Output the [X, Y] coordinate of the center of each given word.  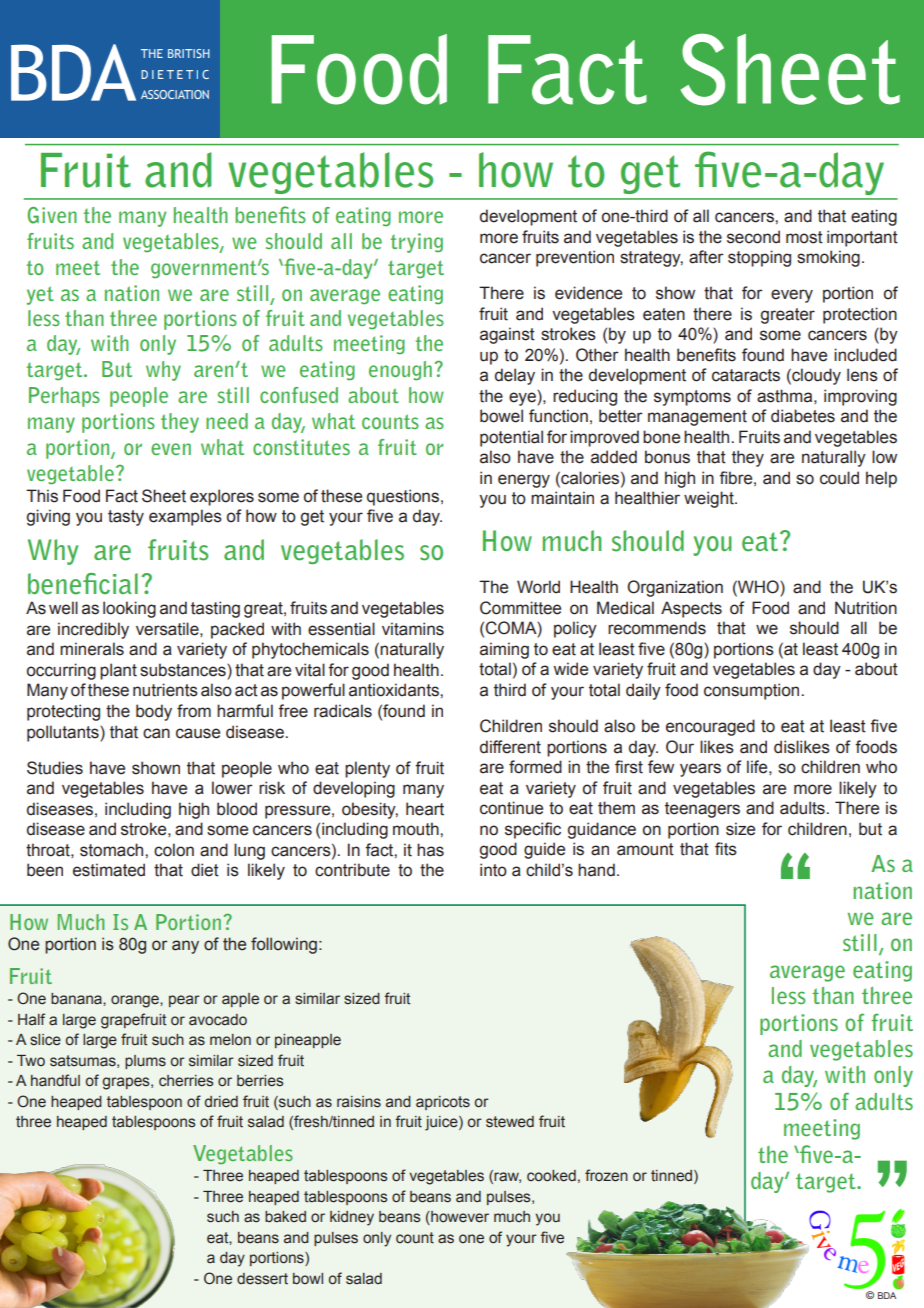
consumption [753, 691]
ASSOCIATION [175, 94]
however [459, 1218]
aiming [504, 650]
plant [118, 671]
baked [285, 1217]
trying [416, 243]
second [753, 237]
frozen [606, 1175]
